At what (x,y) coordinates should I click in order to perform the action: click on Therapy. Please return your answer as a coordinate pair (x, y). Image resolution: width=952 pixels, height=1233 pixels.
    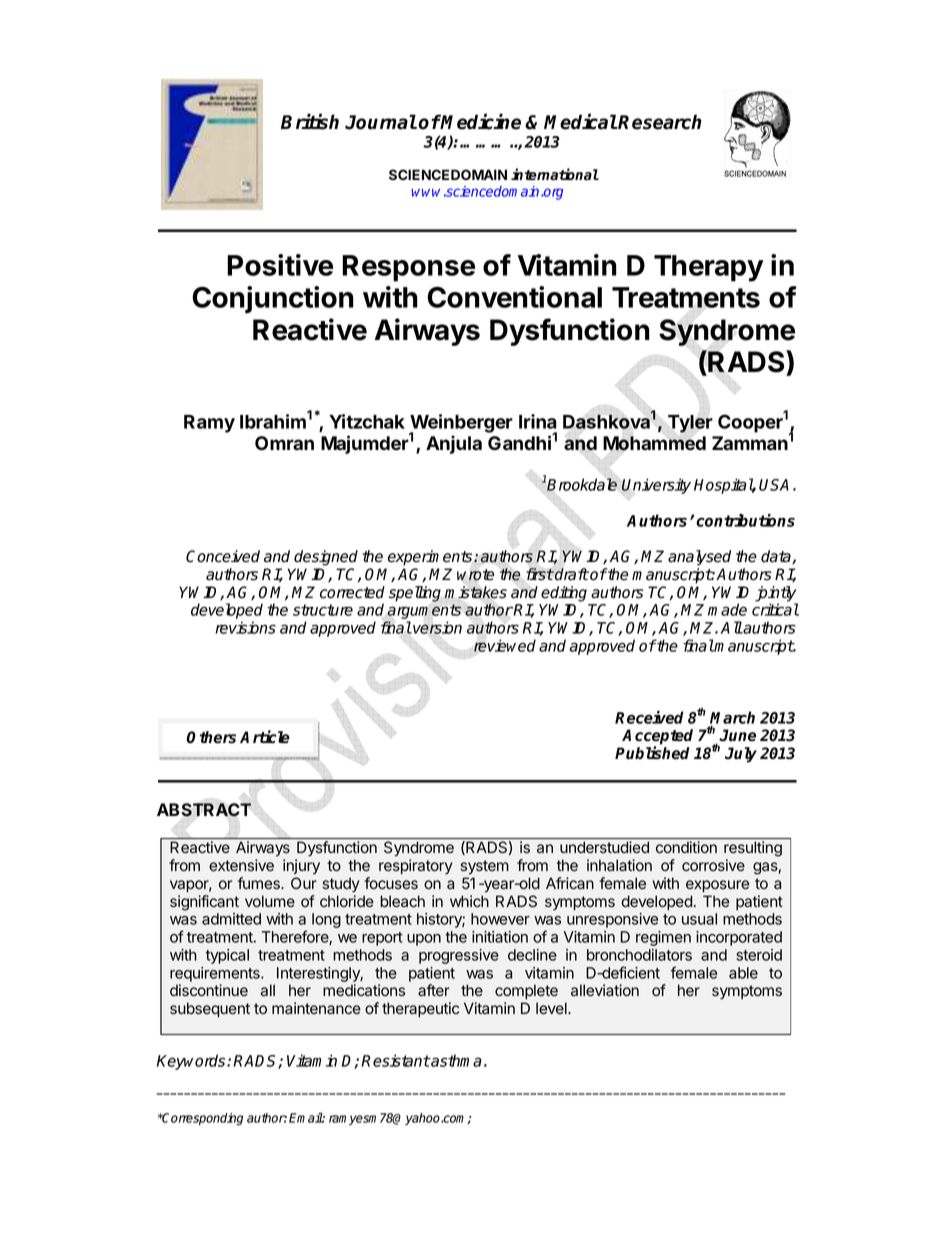
    Looking at the image, I should click on (709, 268).
